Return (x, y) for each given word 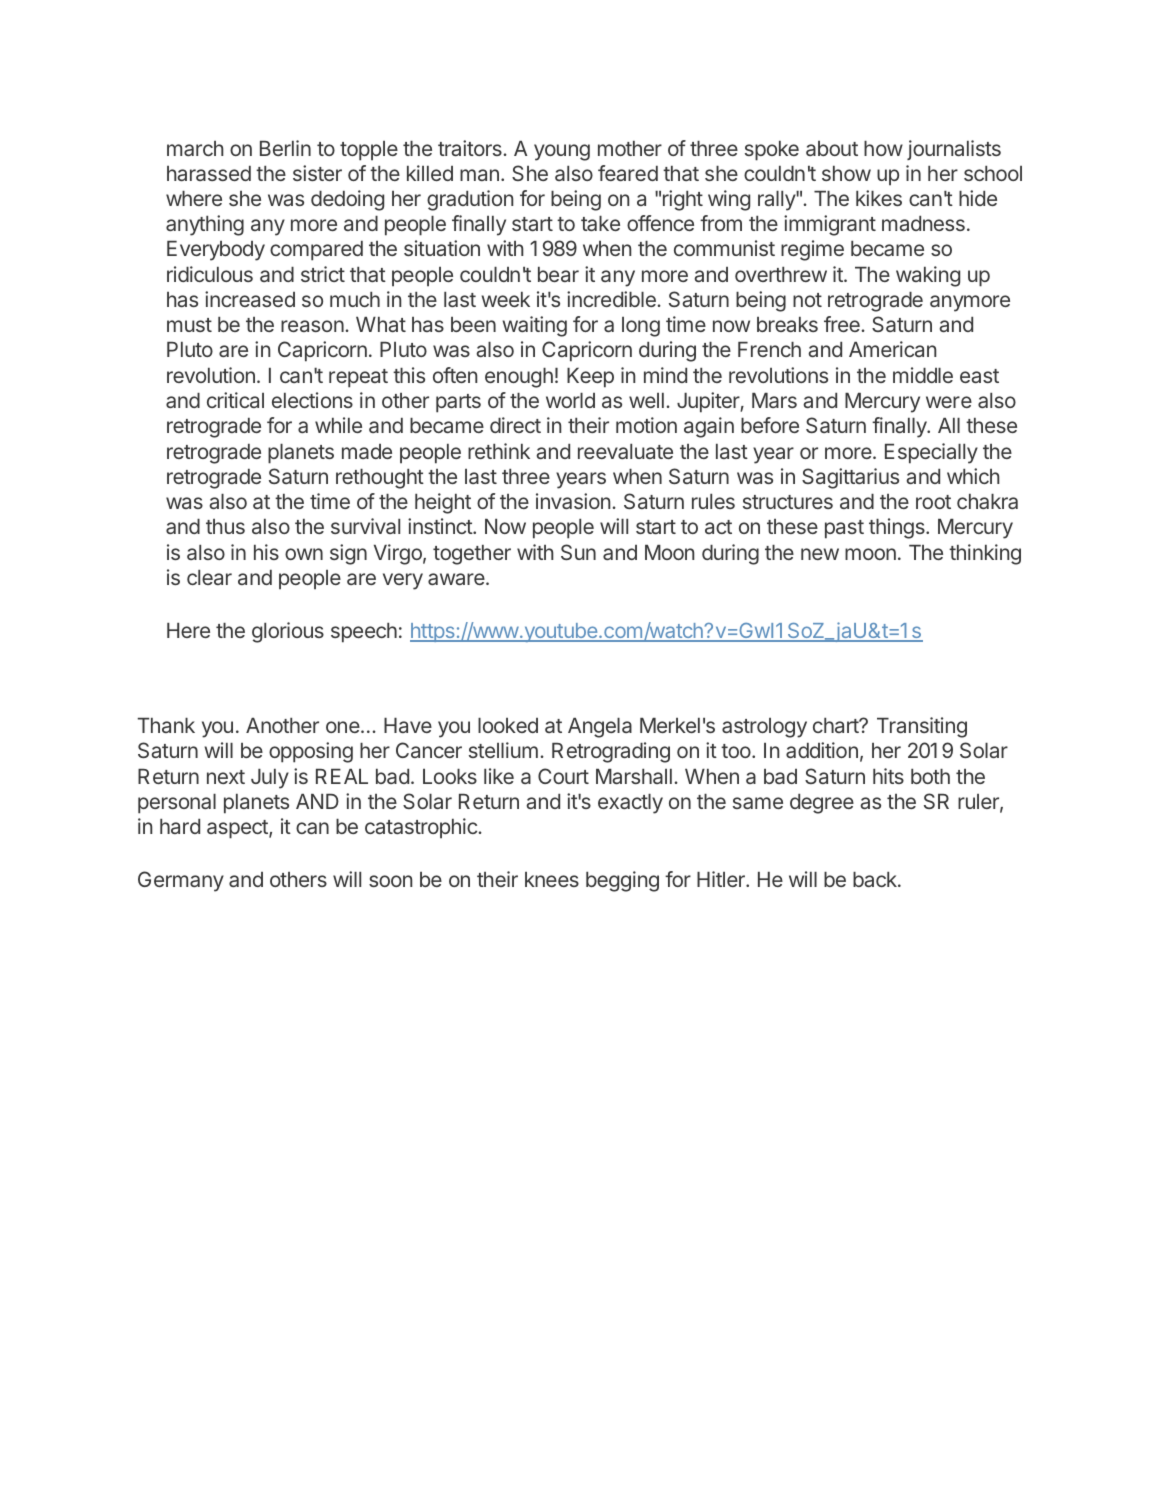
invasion (573, 501)
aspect (238, 829)
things (898, 528)
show (846, 173)
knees (552, 879)
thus (225, 526)
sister (317, 173)
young (562, 152)
